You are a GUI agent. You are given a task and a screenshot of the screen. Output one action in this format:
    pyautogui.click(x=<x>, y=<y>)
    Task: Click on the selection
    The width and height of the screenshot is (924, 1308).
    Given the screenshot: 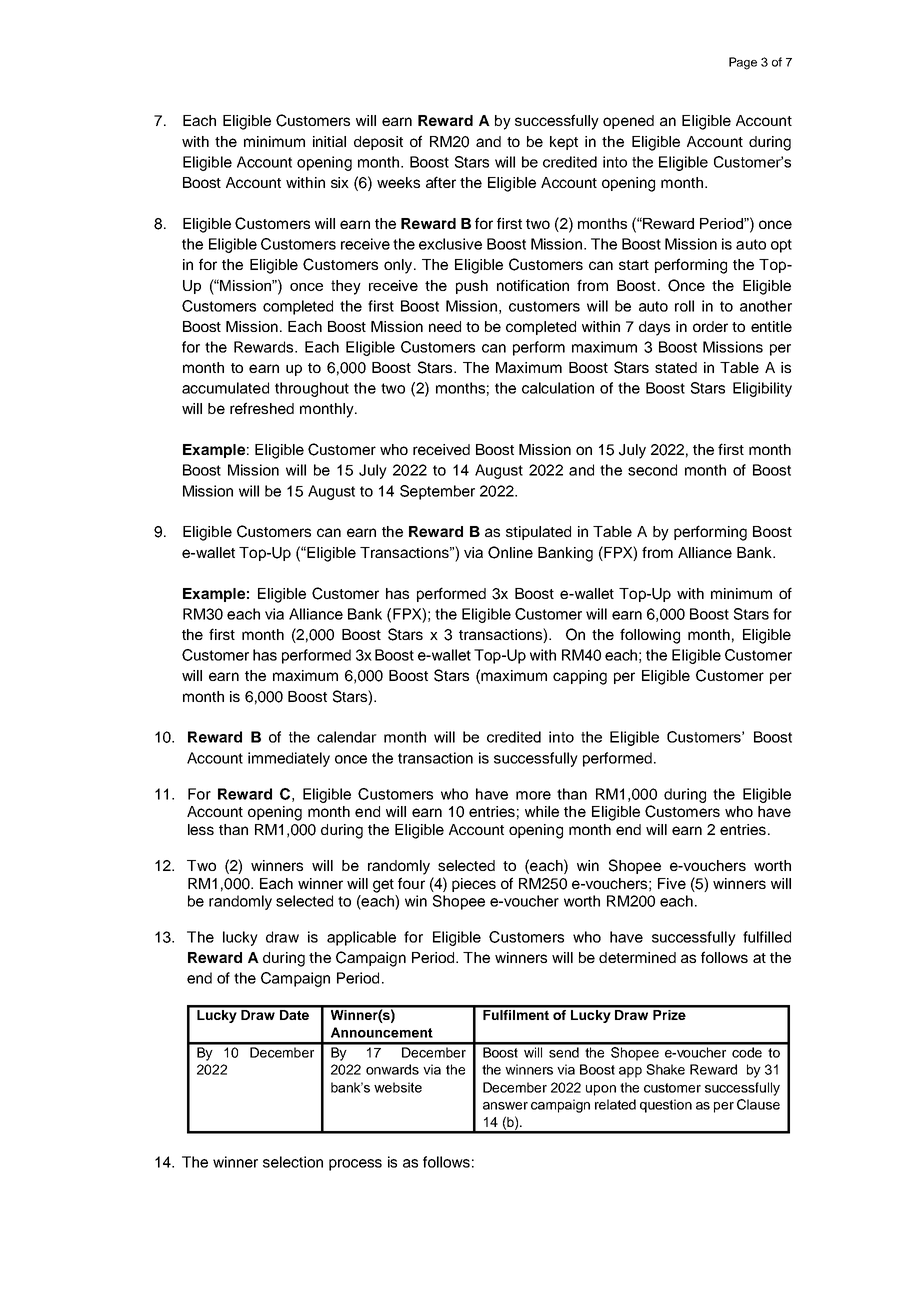 What is the action you would take?
    pyautogui.click(x=293, y=1162)
